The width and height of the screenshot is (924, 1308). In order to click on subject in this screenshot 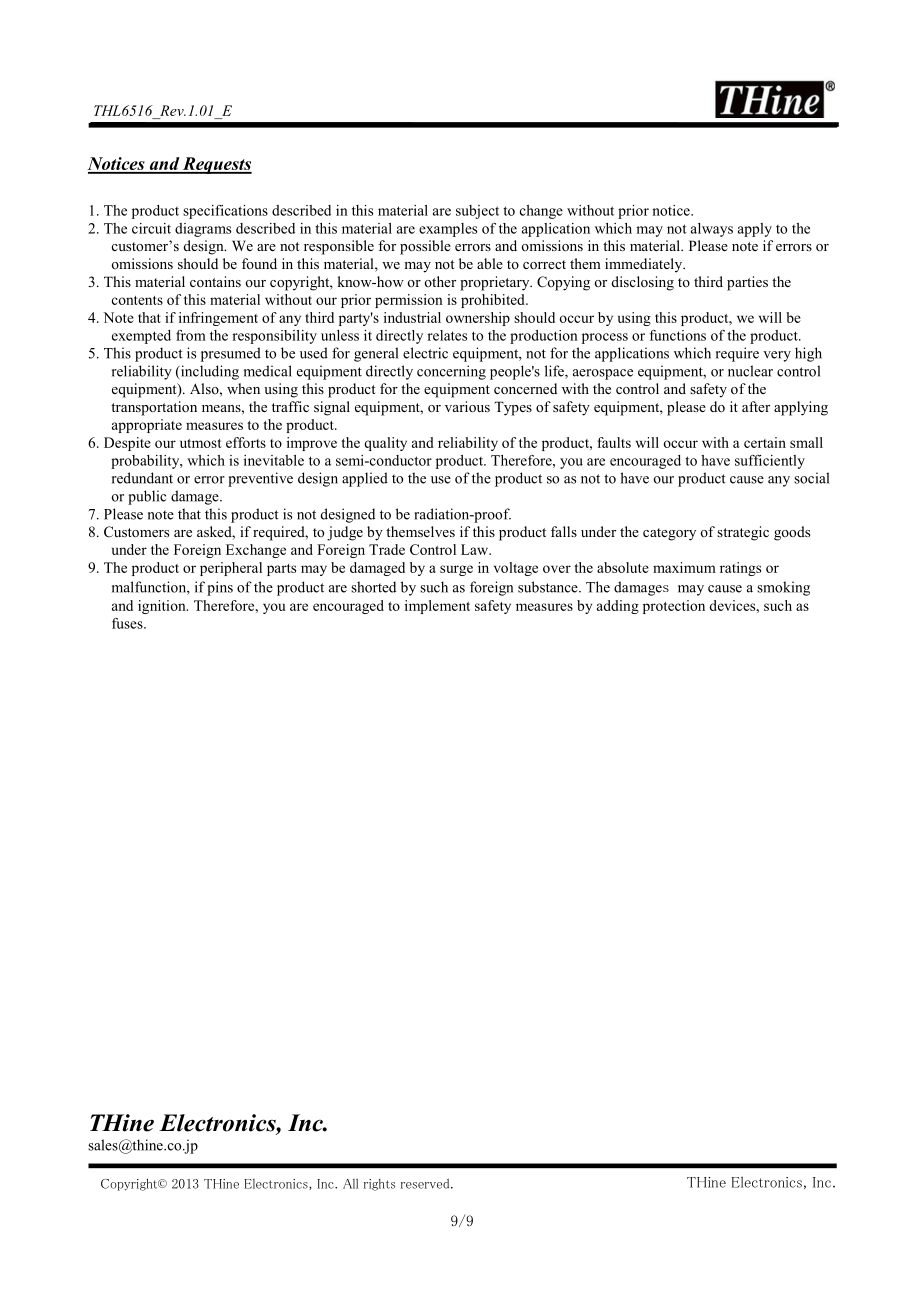, I will do `click(477, 212)`.
